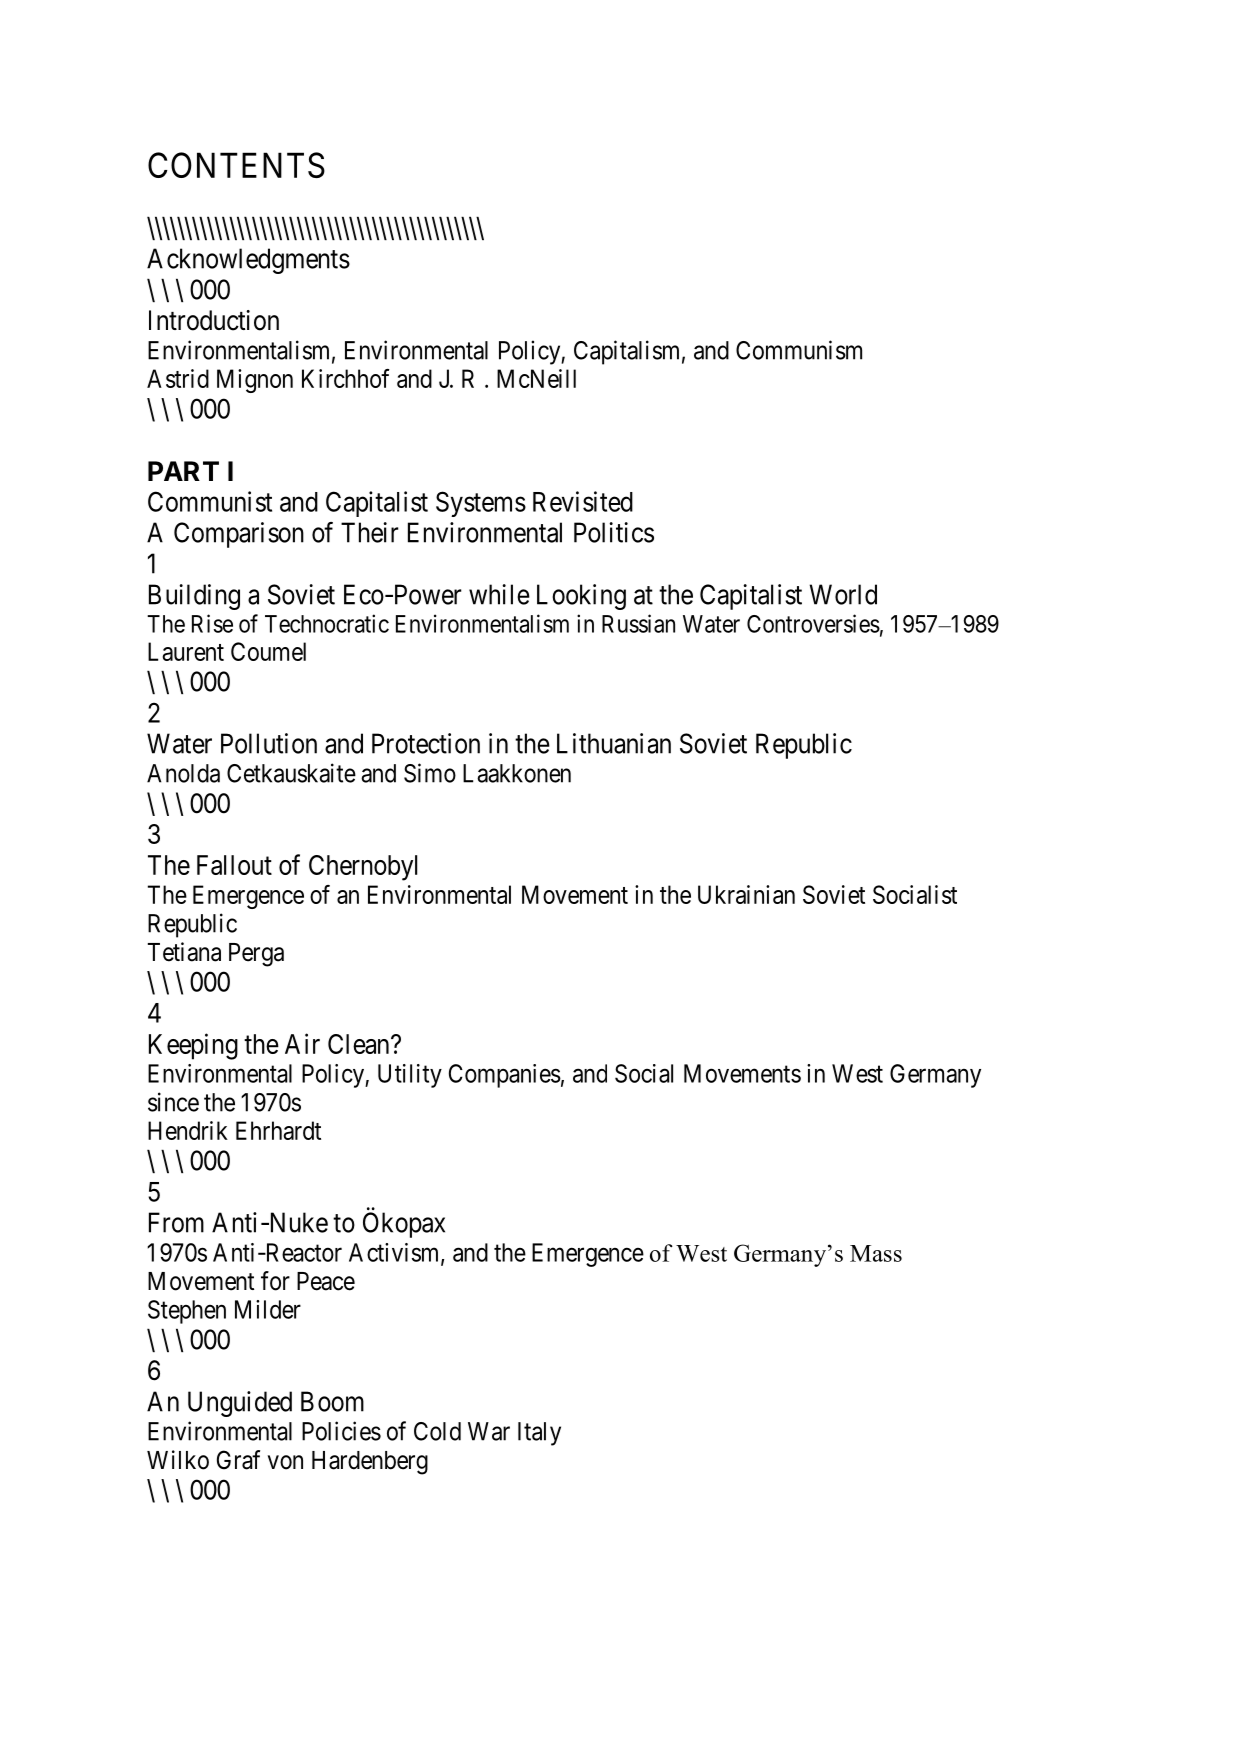 The image size is (1234, 1745). Describe the element at coordinates (481, 504) in the screenshot. I see `Systems` at that location.
